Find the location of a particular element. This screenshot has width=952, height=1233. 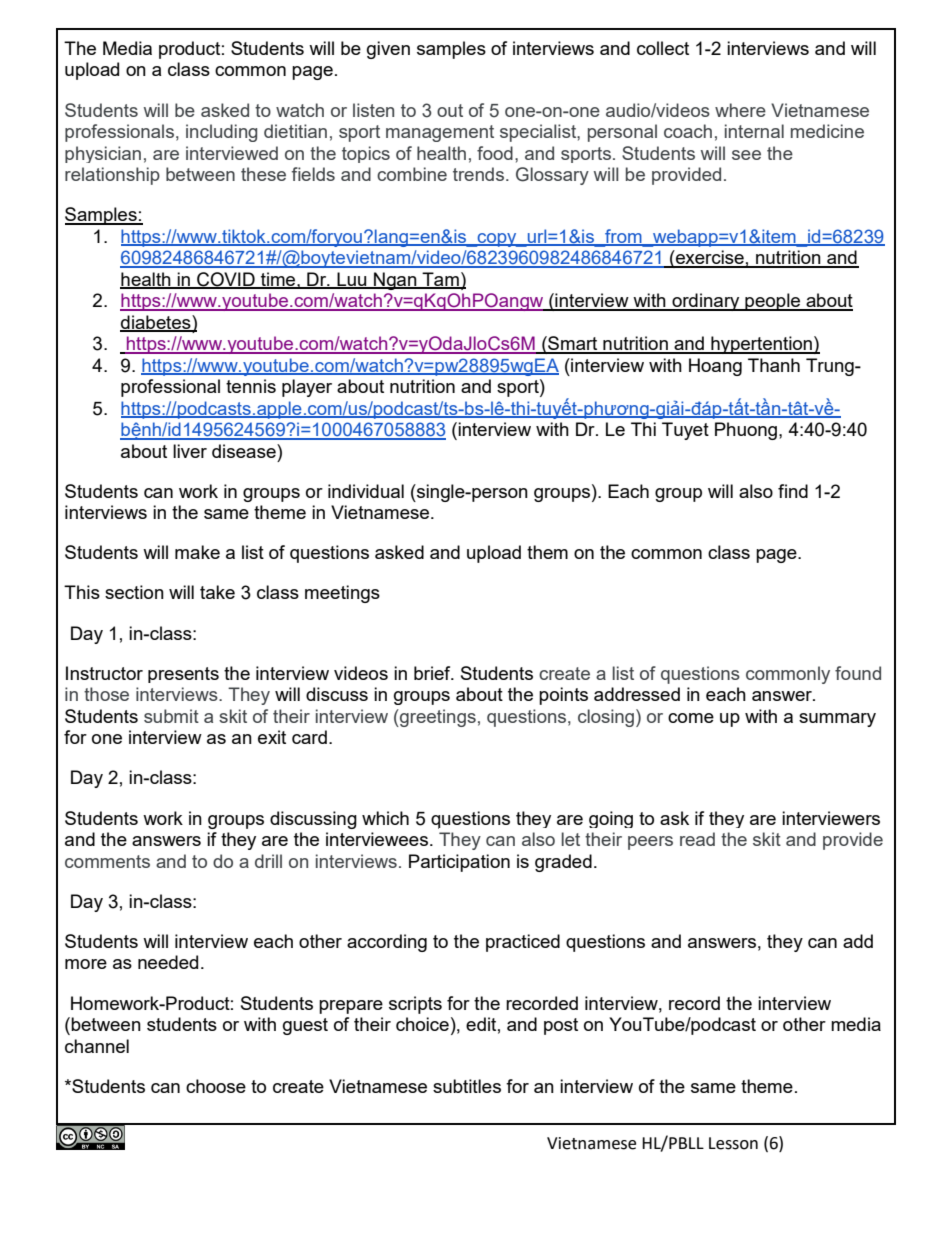

management is located at coordinates (440, 133).
